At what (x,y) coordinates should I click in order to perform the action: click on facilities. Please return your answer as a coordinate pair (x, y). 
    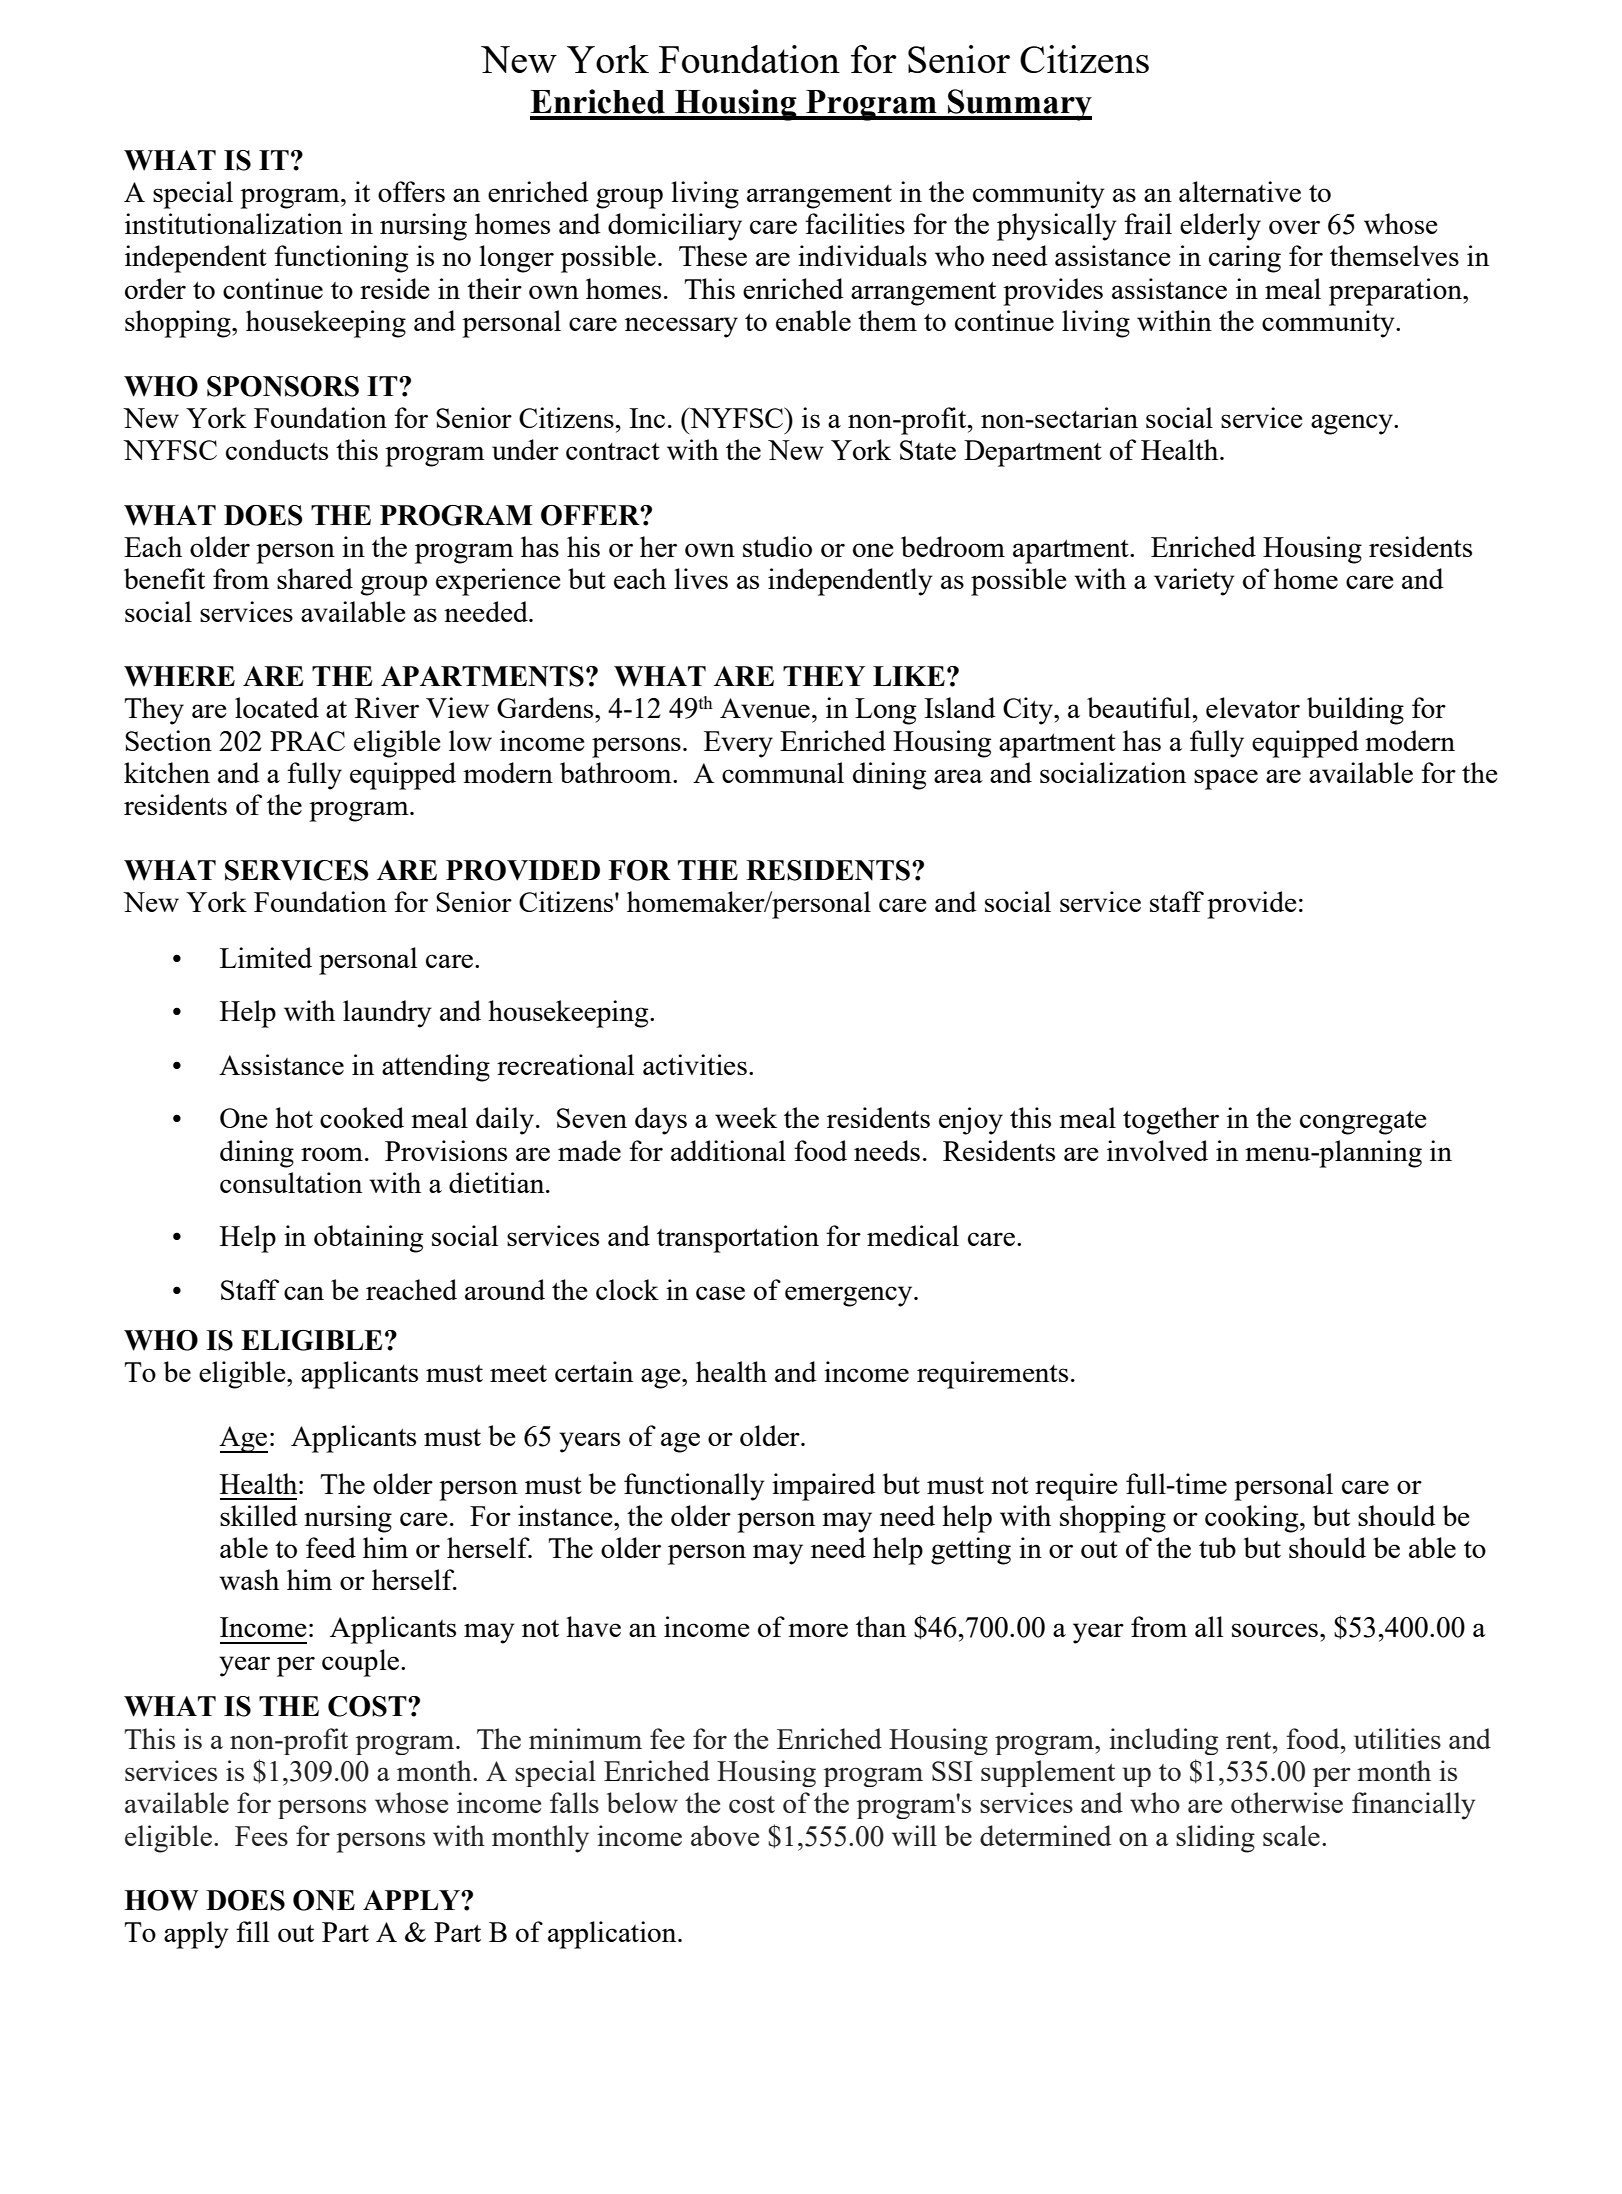
    Looking at the image, I should click on (855, 223).
